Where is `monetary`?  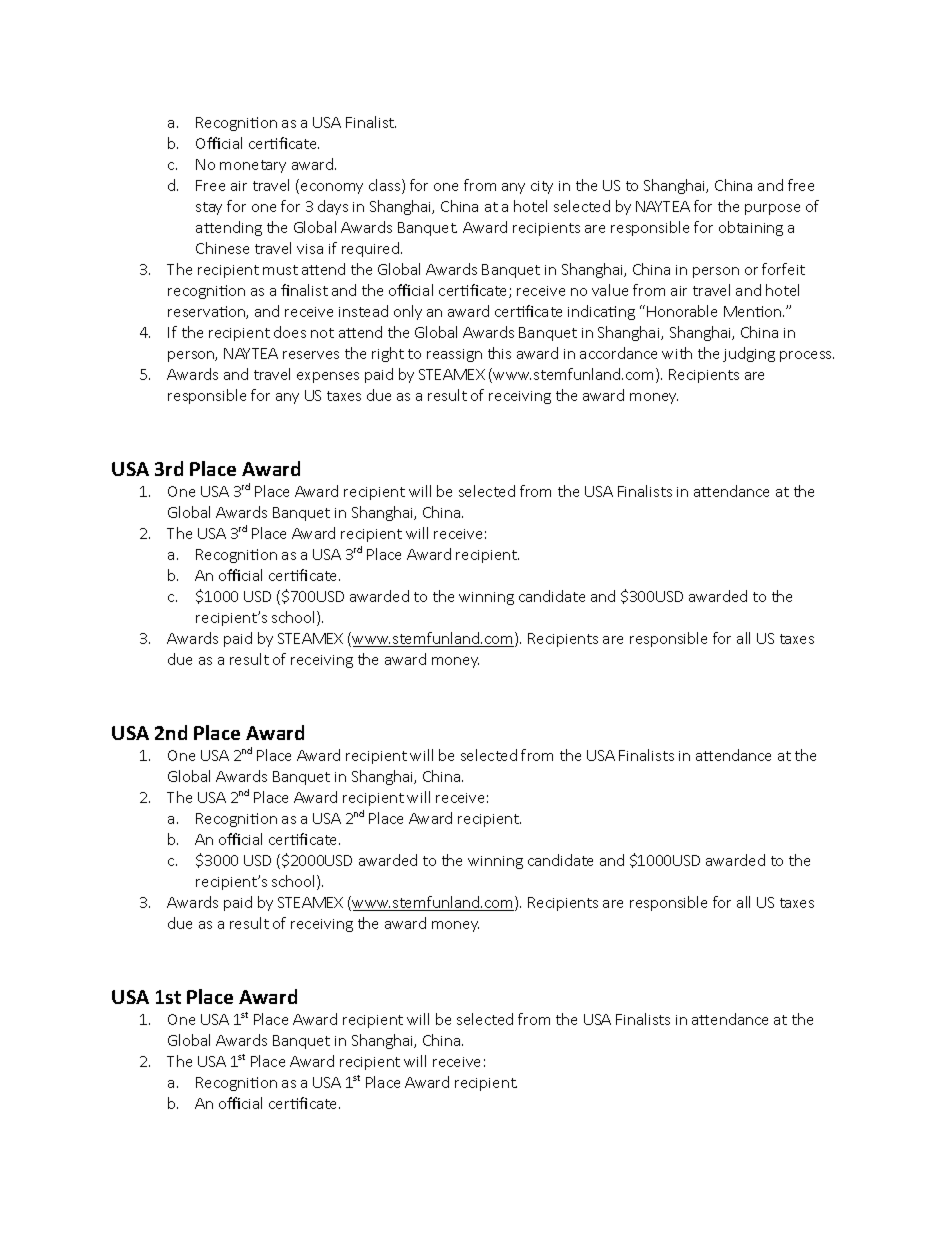
monetary is located at coordinates (253, 166).
